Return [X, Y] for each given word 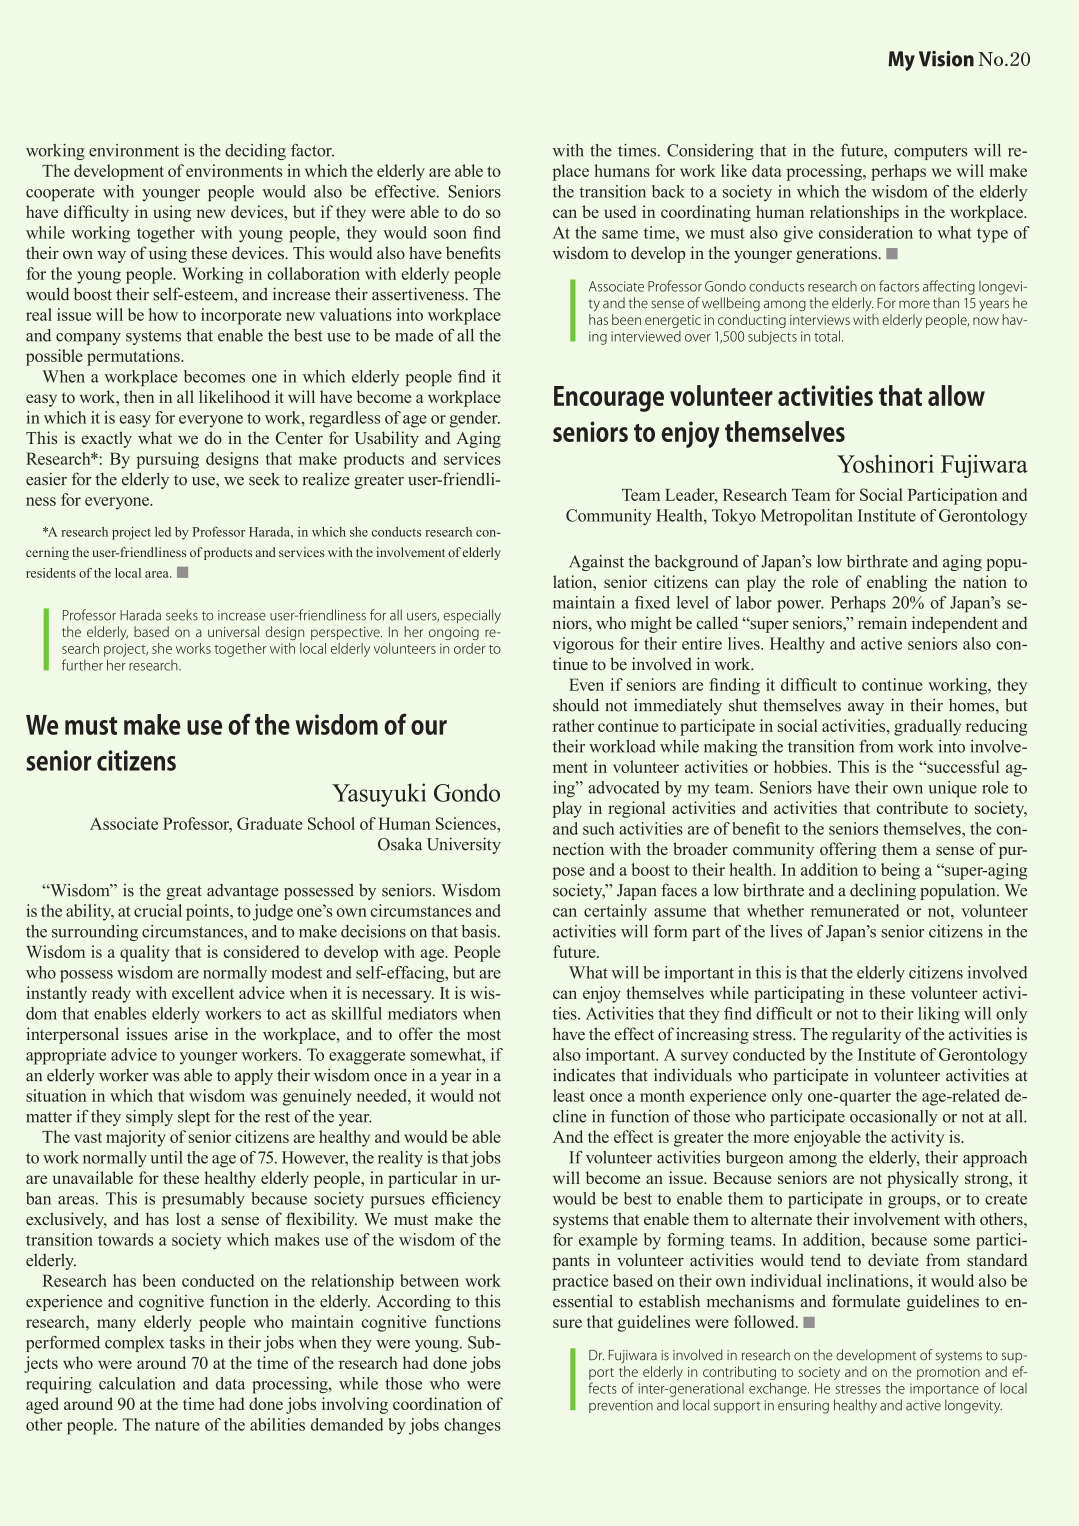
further [82, 665]
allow [956, 395]
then [139, 396]
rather [573, 725]
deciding [255, 152]
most [484, 1034]
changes [472, 1426]
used [620, 211]
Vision [946, 59]
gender [474, 419]
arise [191, 1033]
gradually [927, 727]
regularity [866, 1035]
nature [177, 1425]
